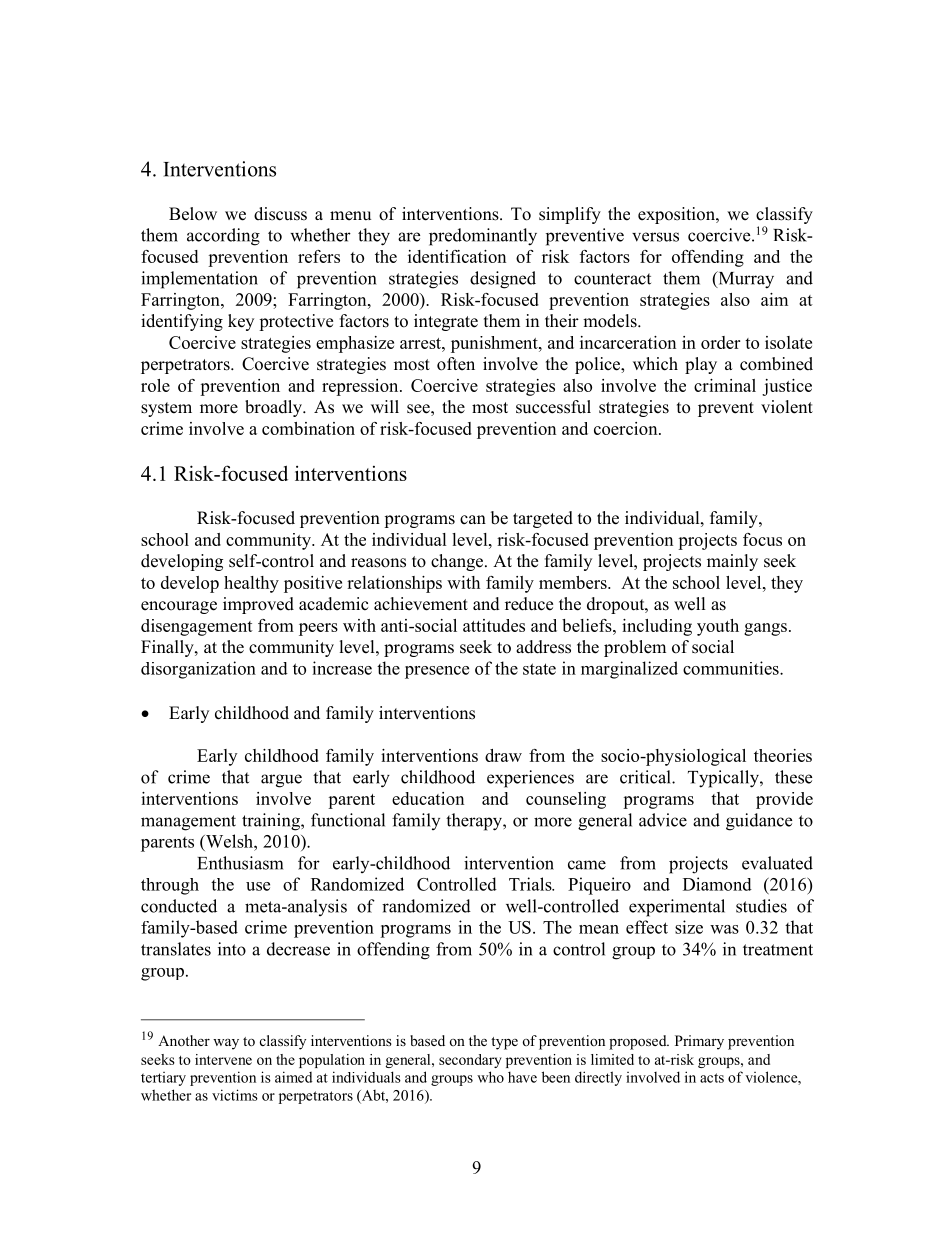 The width and height of the page is (952, 1233). I want to click on broadly, so click(274, 408).
